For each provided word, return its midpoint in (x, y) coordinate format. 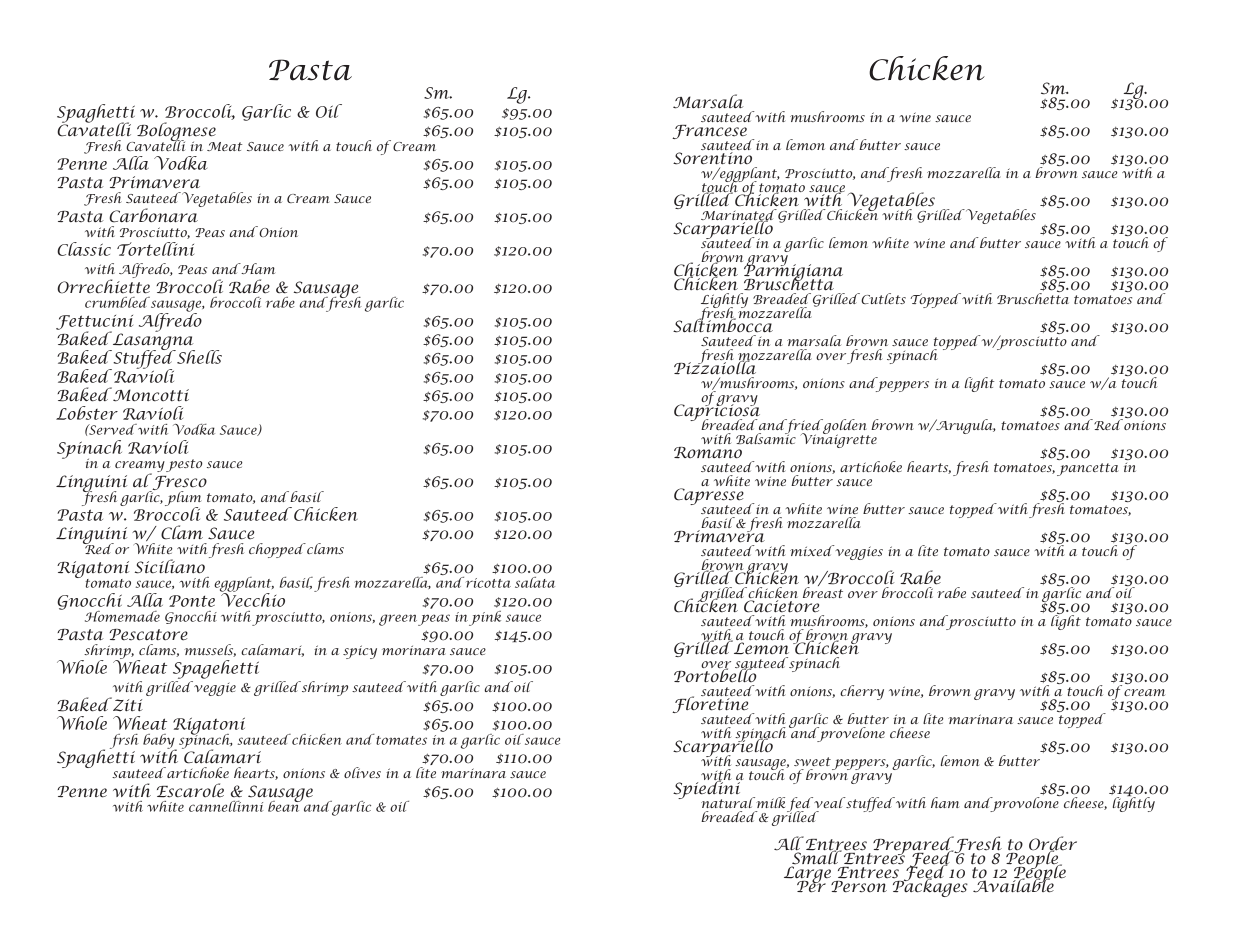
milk (769, 802)
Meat (224, 146)
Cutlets (882, 298)
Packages (929, 886)
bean (285, 805)
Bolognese (176, 132)
